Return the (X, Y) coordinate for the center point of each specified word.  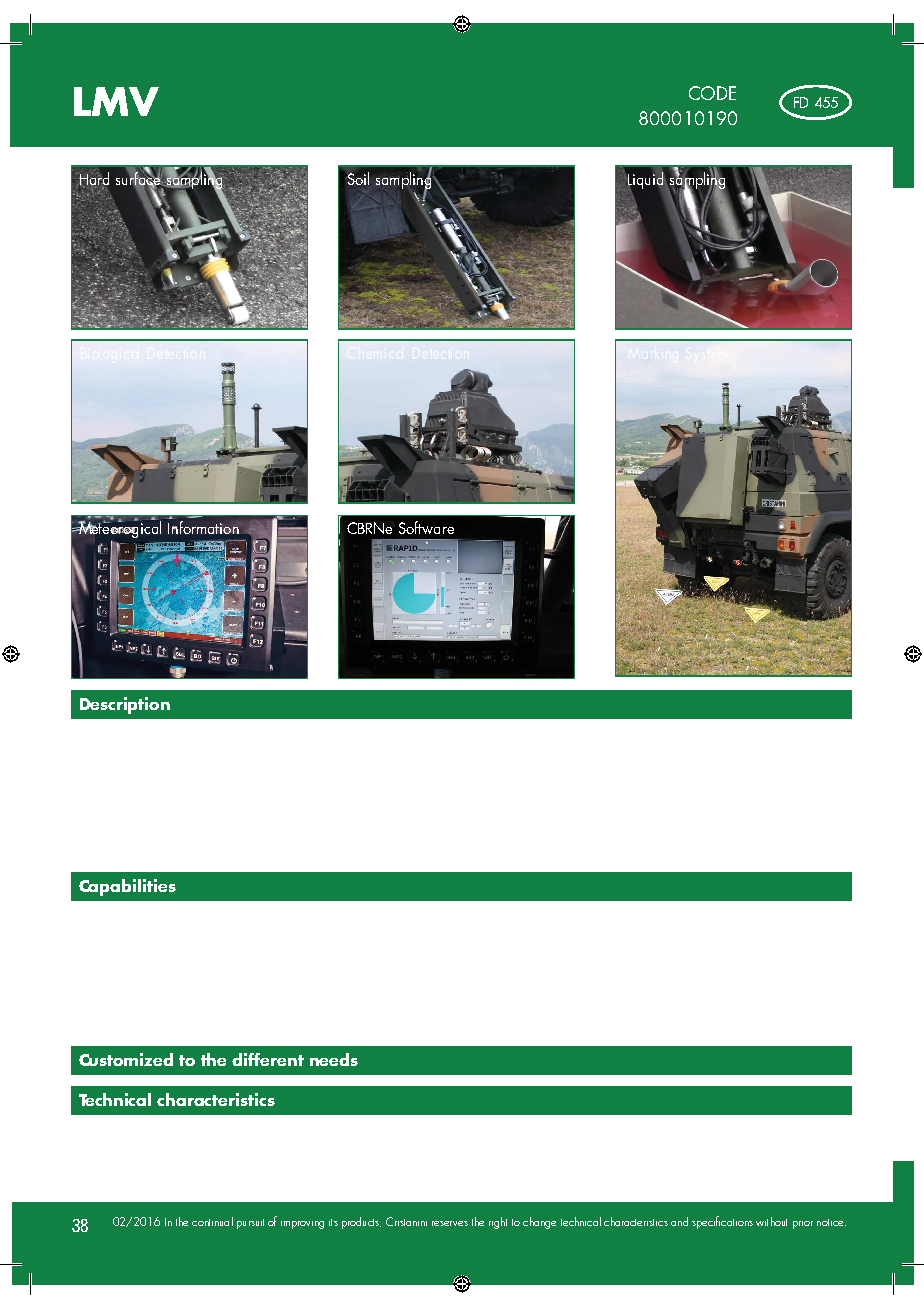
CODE (712, 93)
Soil (357, 178)
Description (125, 705)
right (498, 1223)
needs (334, 1059)
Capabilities (127, 887)
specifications (722, 1222)
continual (212, 1221)
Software (426, 527)
